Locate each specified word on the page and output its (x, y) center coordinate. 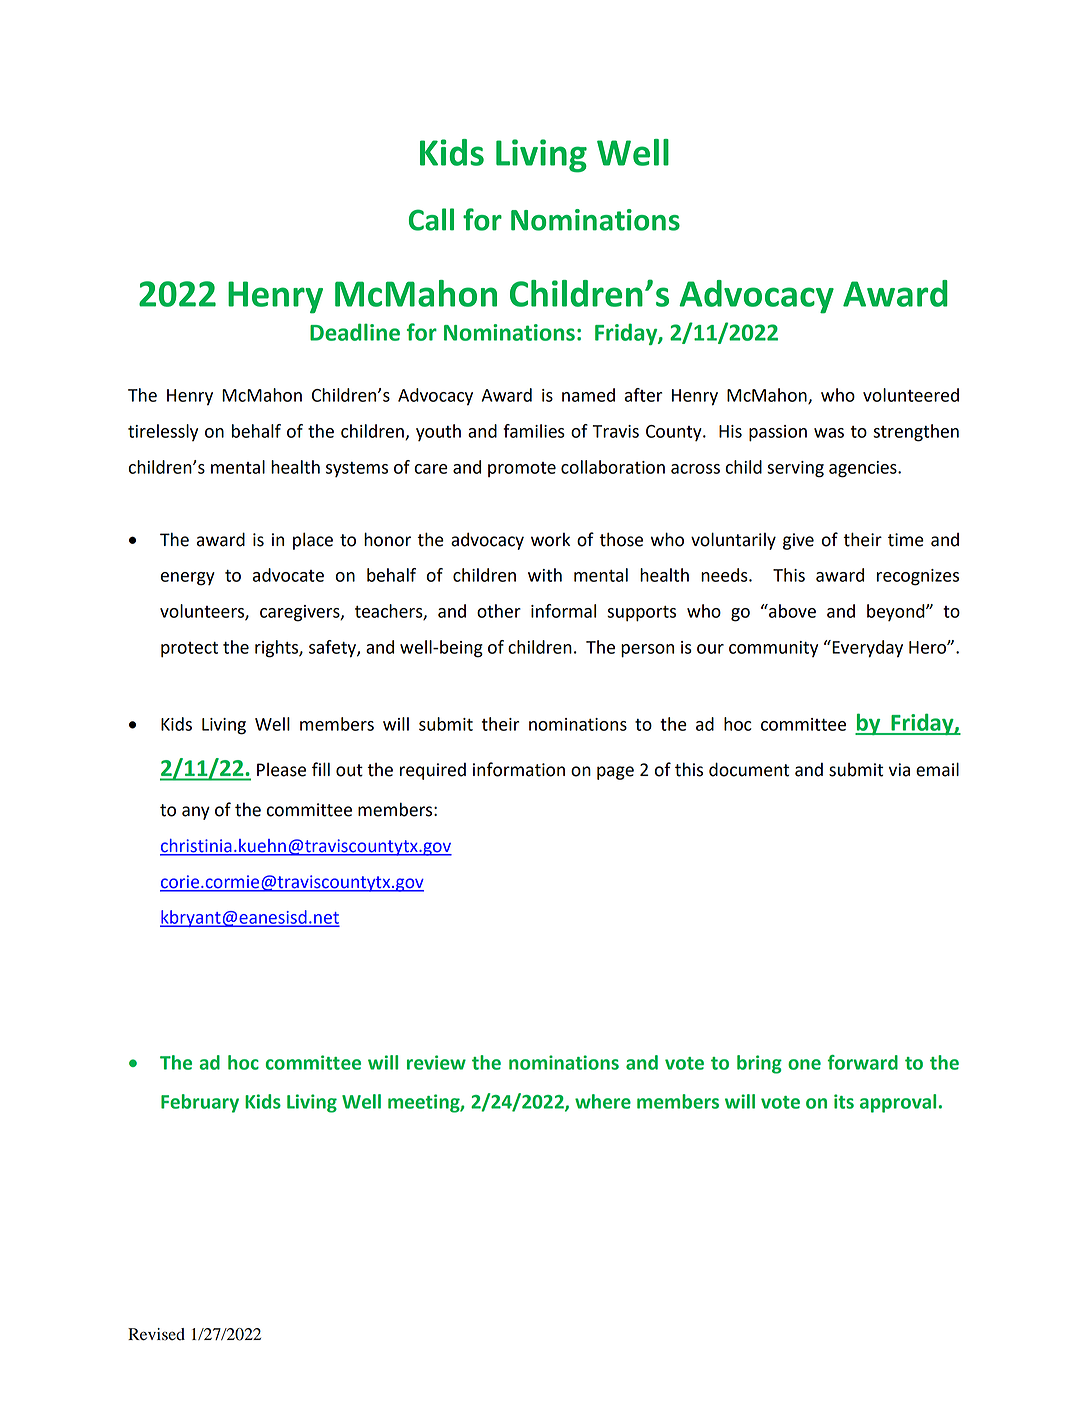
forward (863, 1062)
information (519, 769)
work (550, 540)
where (603, 1101)
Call (431, 219)
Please (281, 770)
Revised (156, 1334)
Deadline (355, 332)
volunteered (911, 395)
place (313, 541)
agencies (864, 469)
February (200, 1103)
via (899, 770)
